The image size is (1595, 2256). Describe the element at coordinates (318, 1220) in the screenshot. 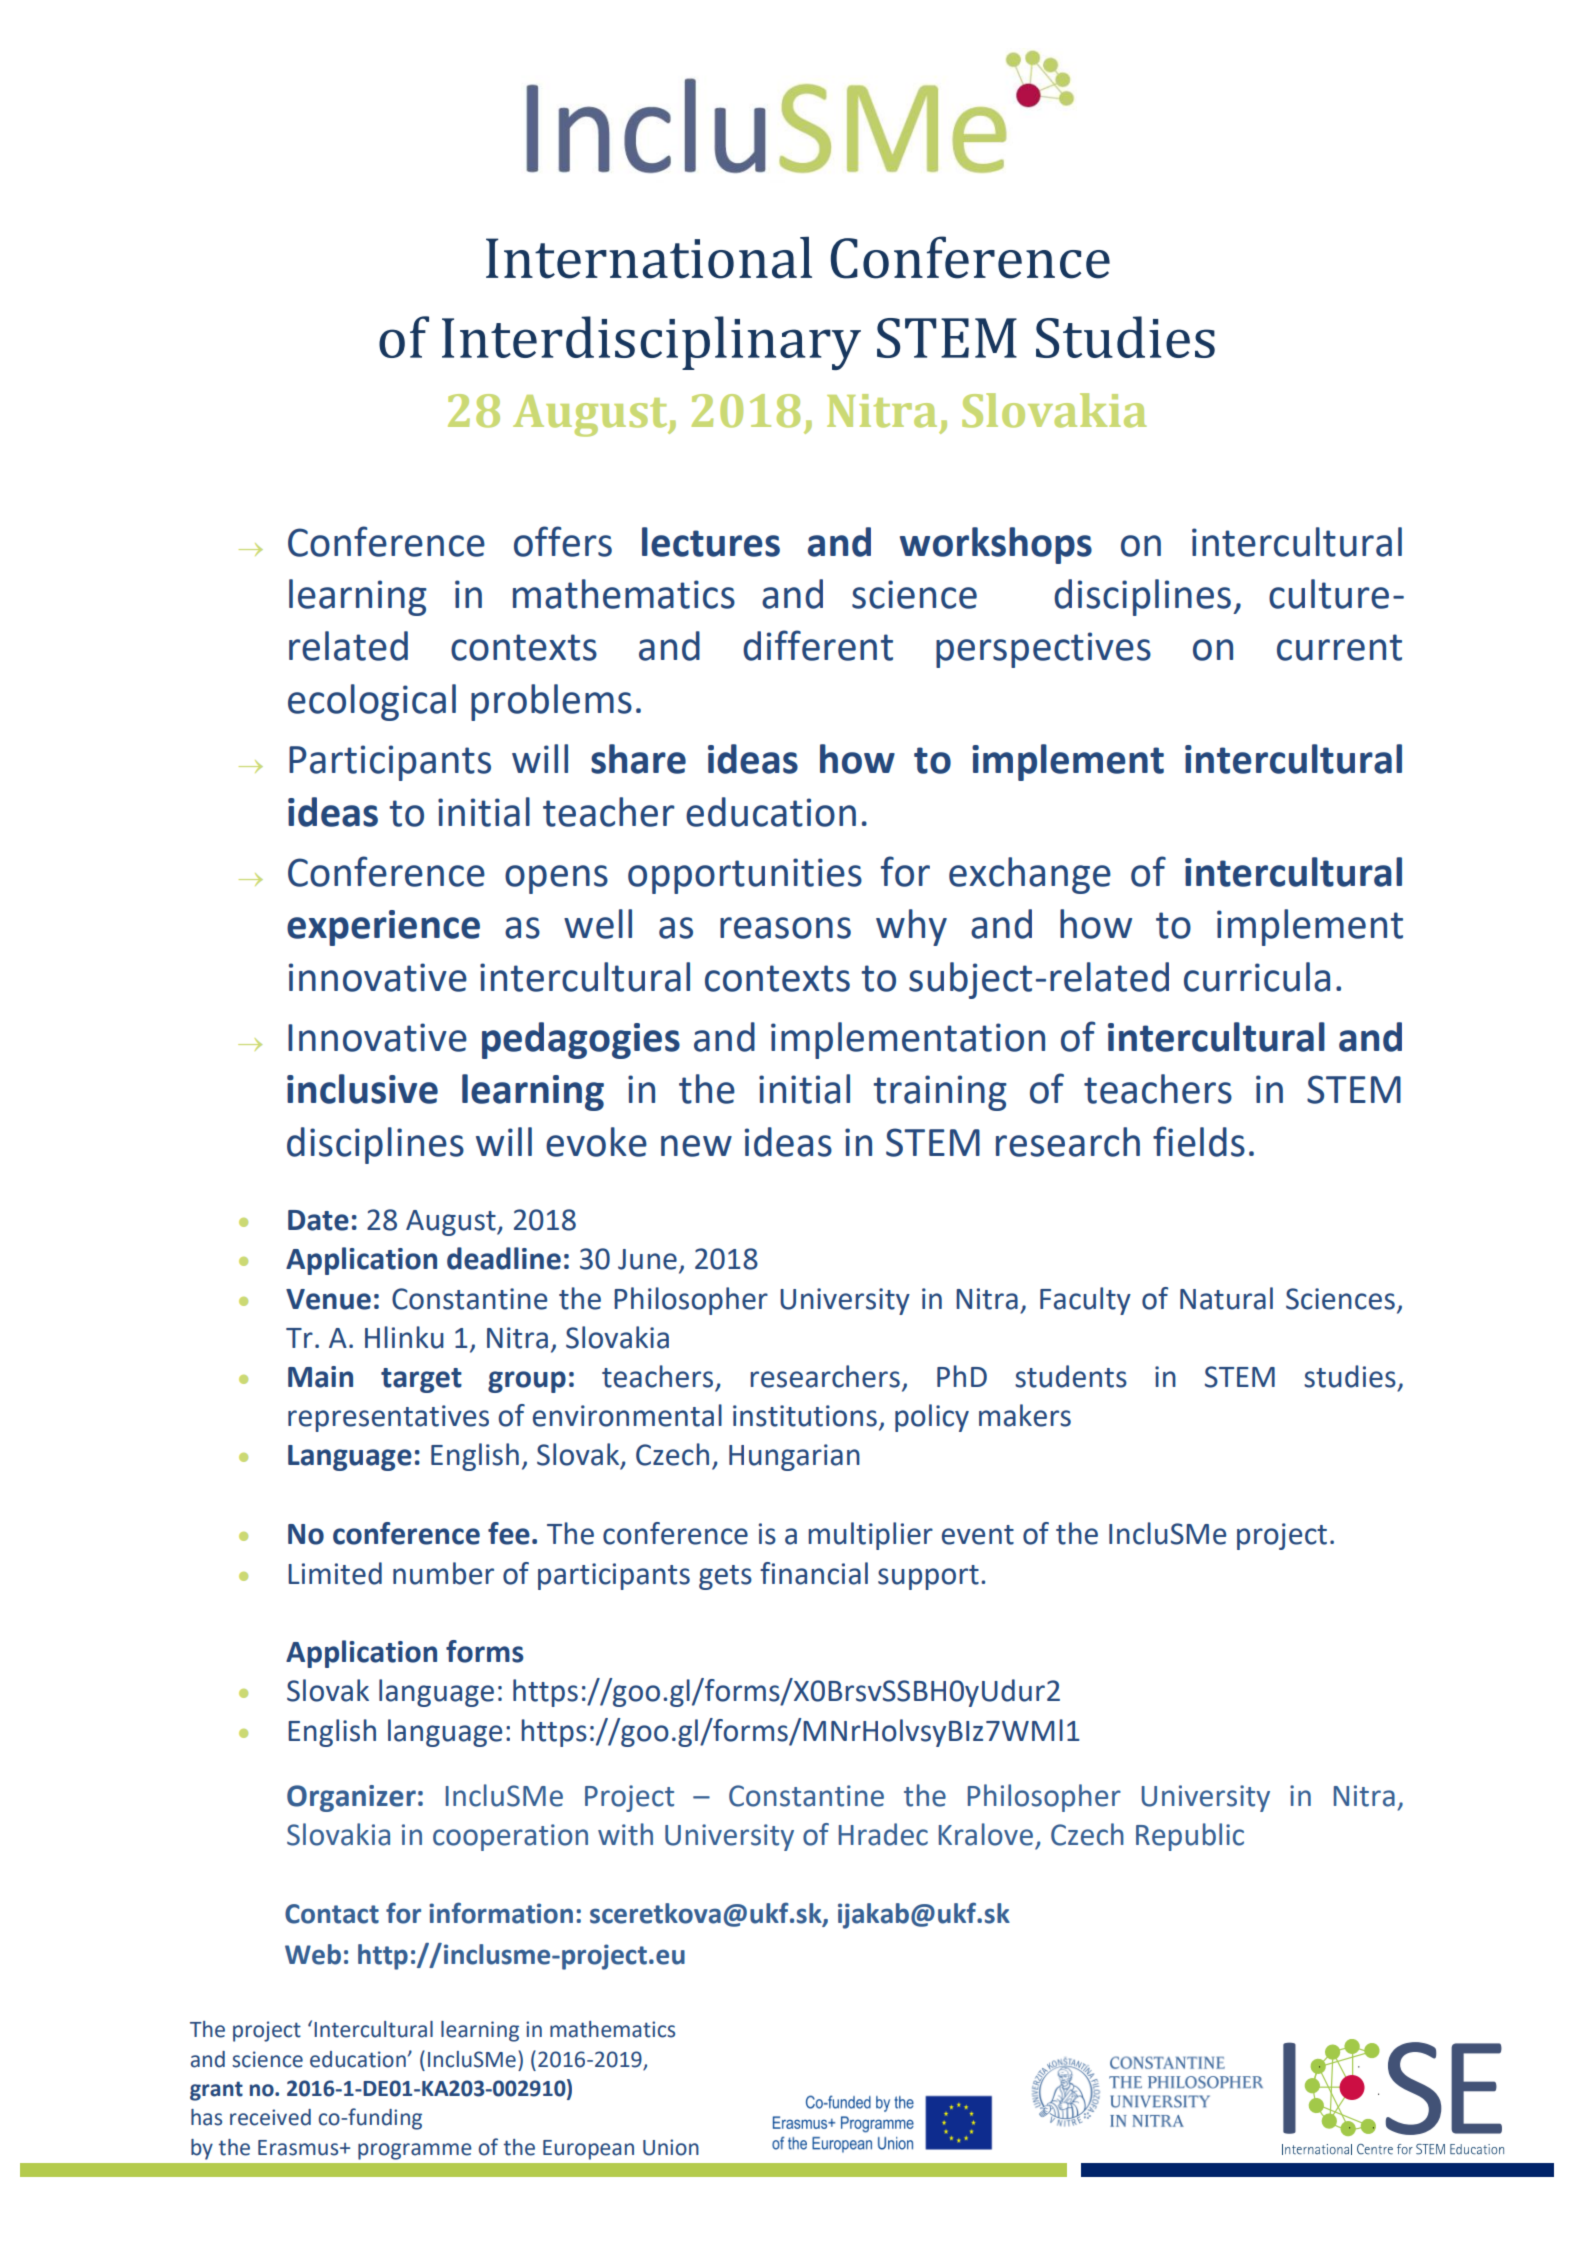

I see `Date` at that location.
